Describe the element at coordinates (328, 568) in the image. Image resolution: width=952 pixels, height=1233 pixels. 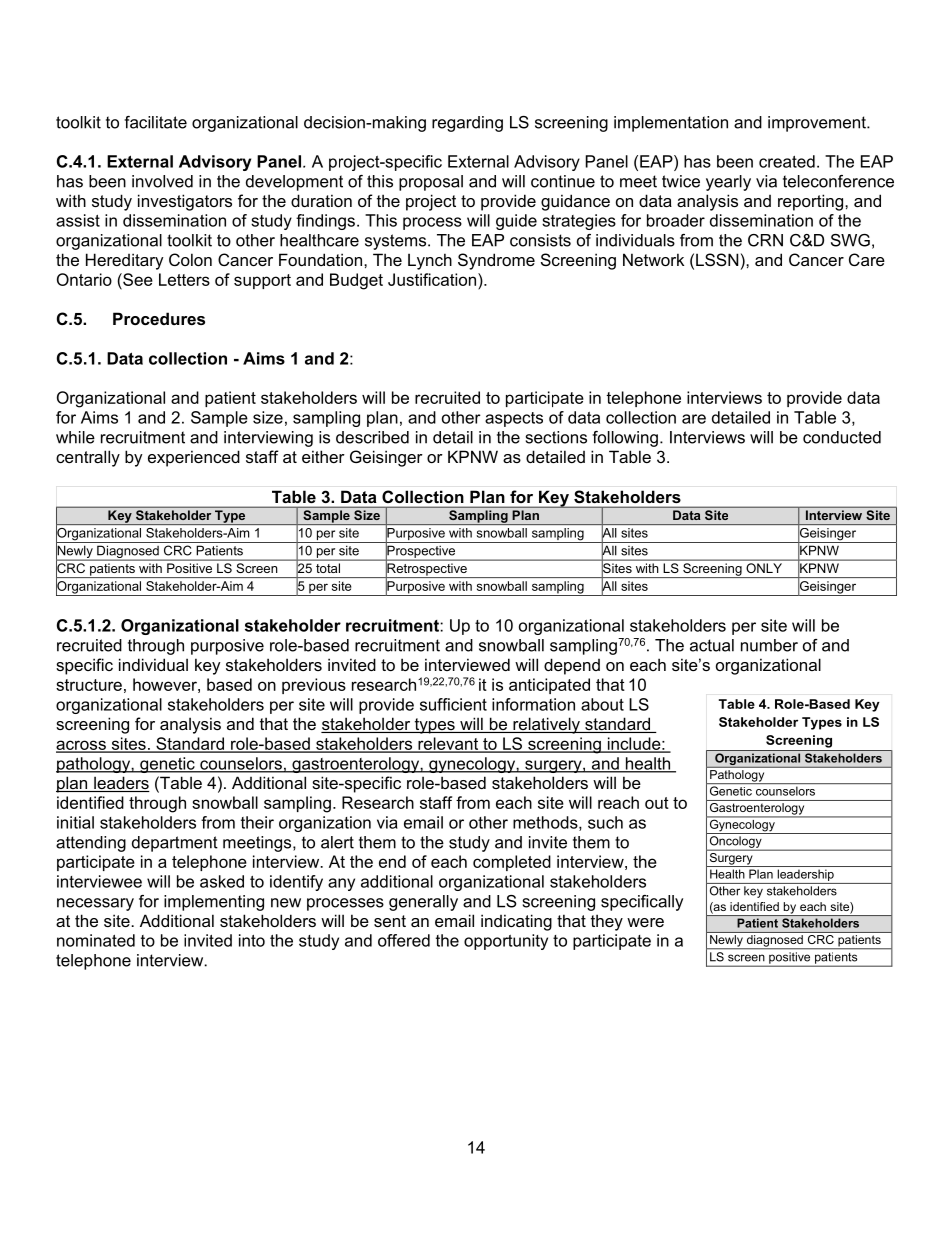
I see `total` at that location.
